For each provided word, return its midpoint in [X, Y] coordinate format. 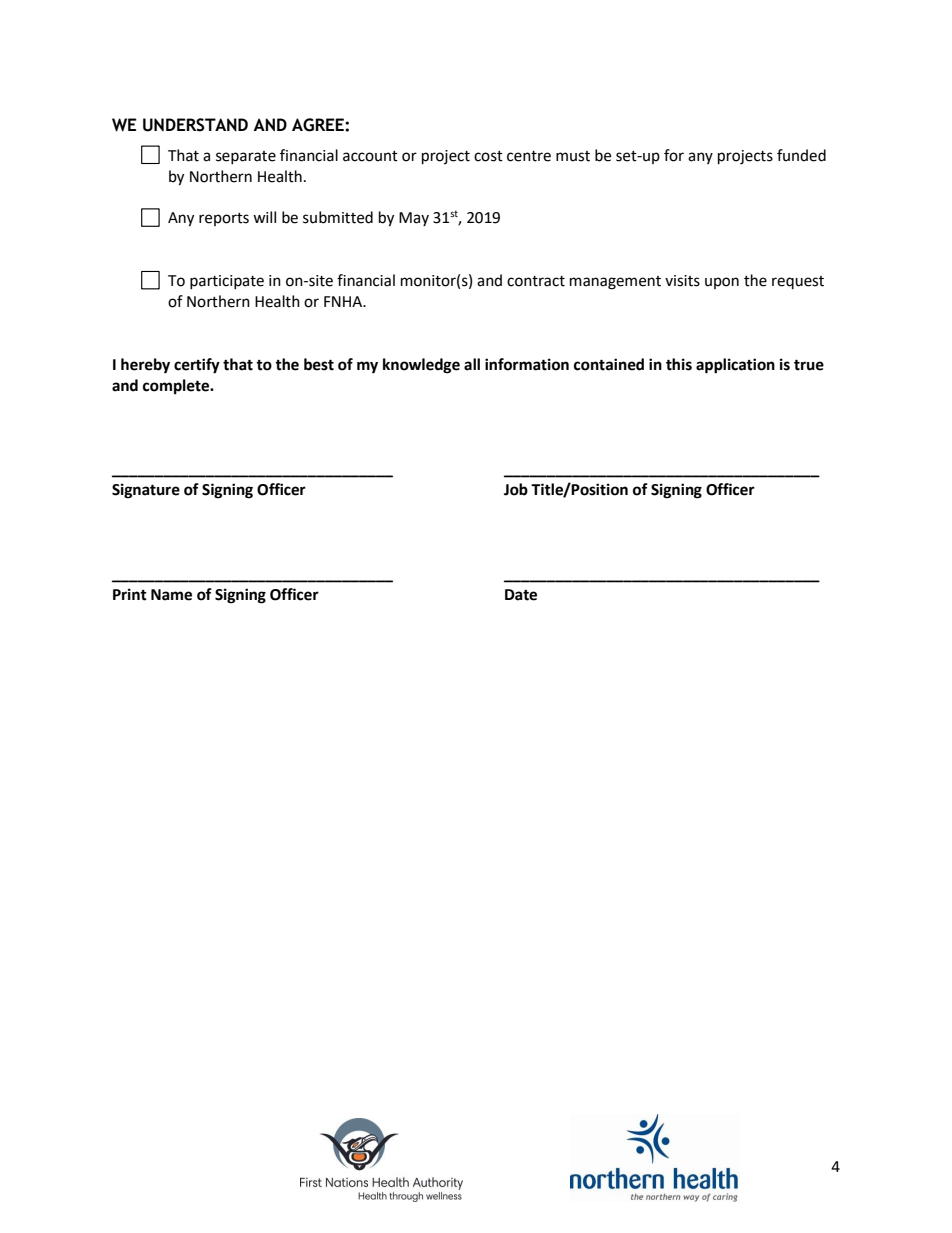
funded [801, 155]
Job [516, 489]
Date [521, 595]
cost [488, 156]
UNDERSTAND [195, 125]
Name [171, 595]
